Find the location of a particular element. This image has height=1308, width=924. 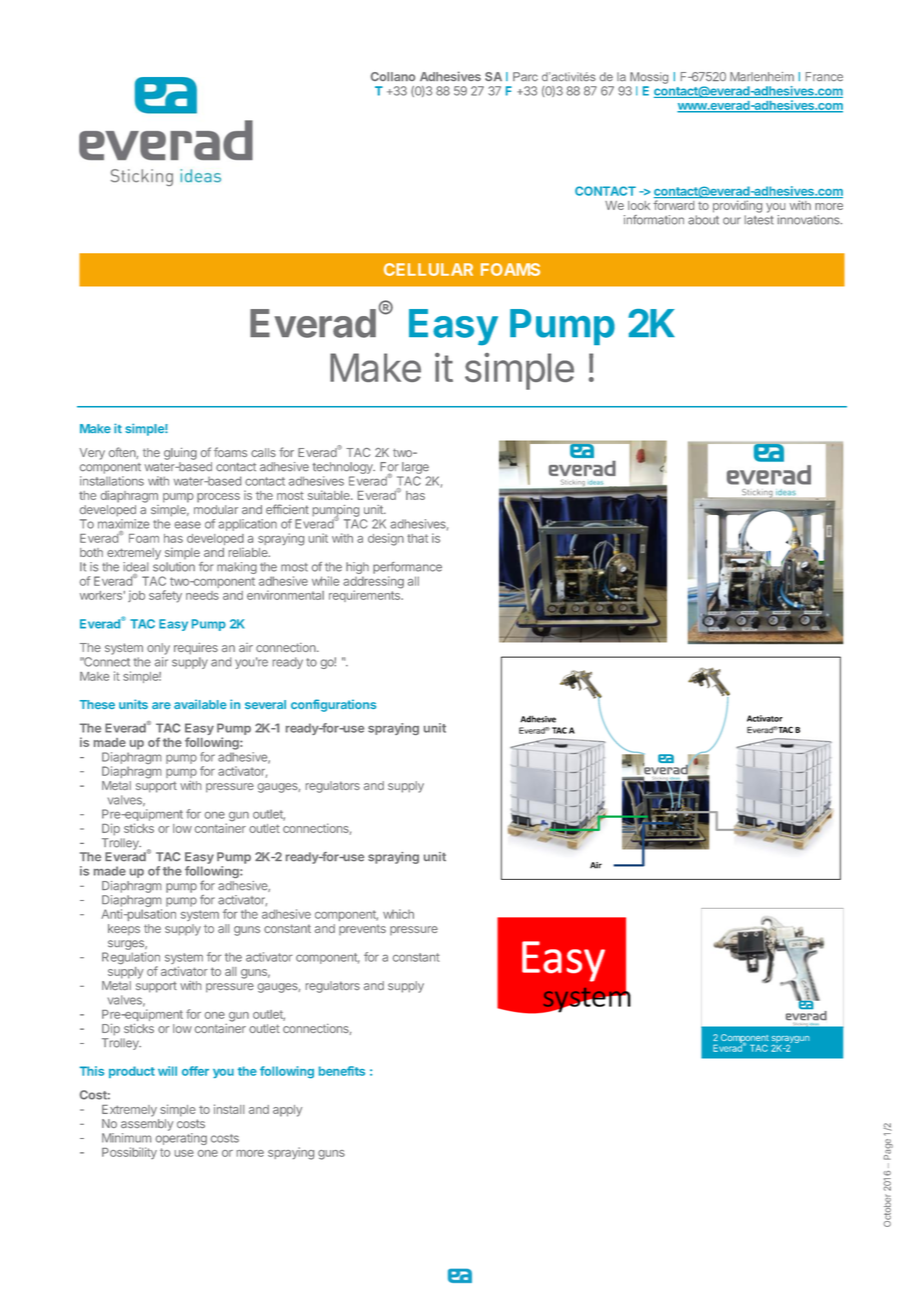

performance is located at coordinates (407, 568).
